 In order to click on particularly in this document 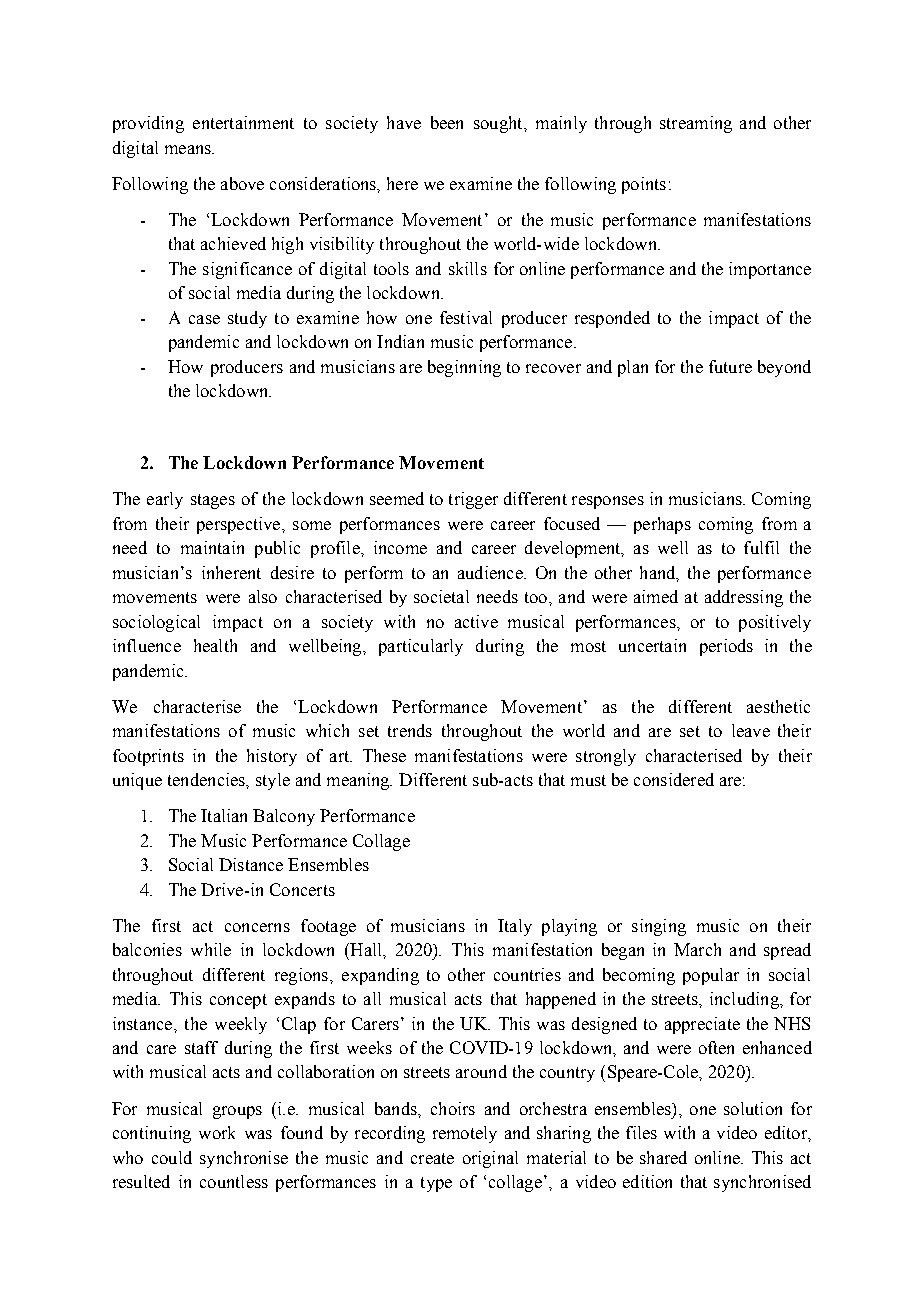, I will do `click(421, 647)`.
